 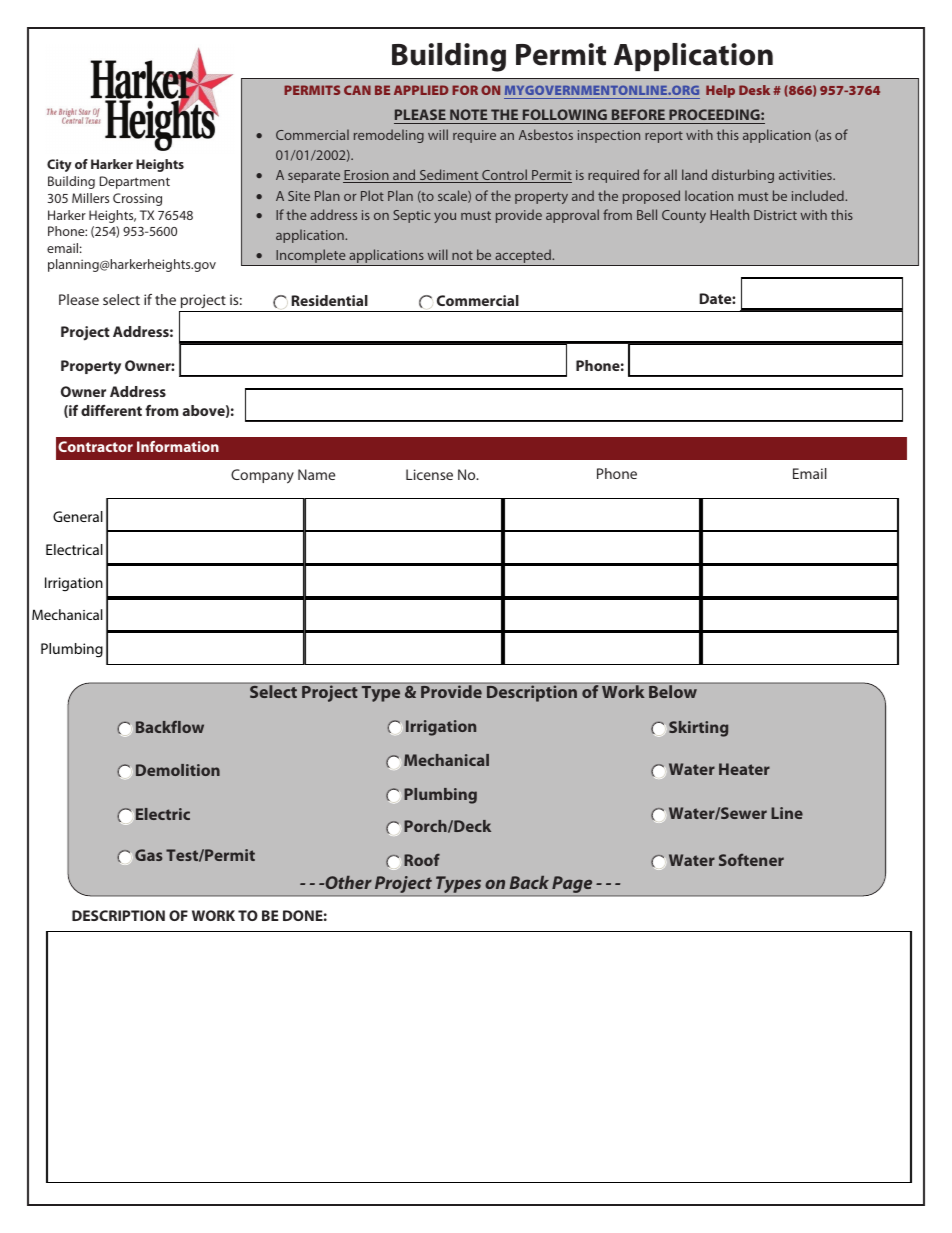 I want to click on report, so click(x=664, y=137).
